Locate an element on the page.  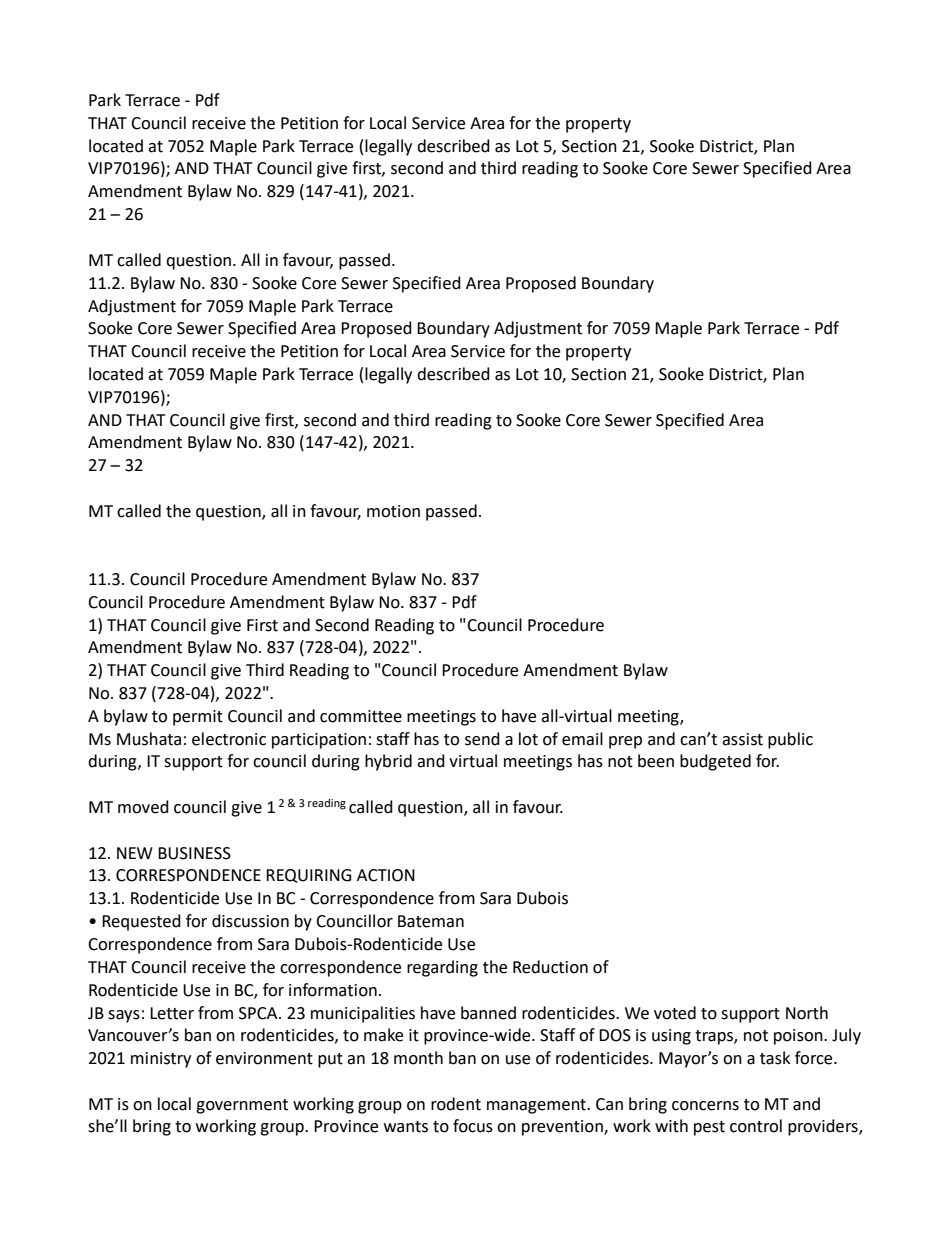
motion is located at coordinates (393, 511).
